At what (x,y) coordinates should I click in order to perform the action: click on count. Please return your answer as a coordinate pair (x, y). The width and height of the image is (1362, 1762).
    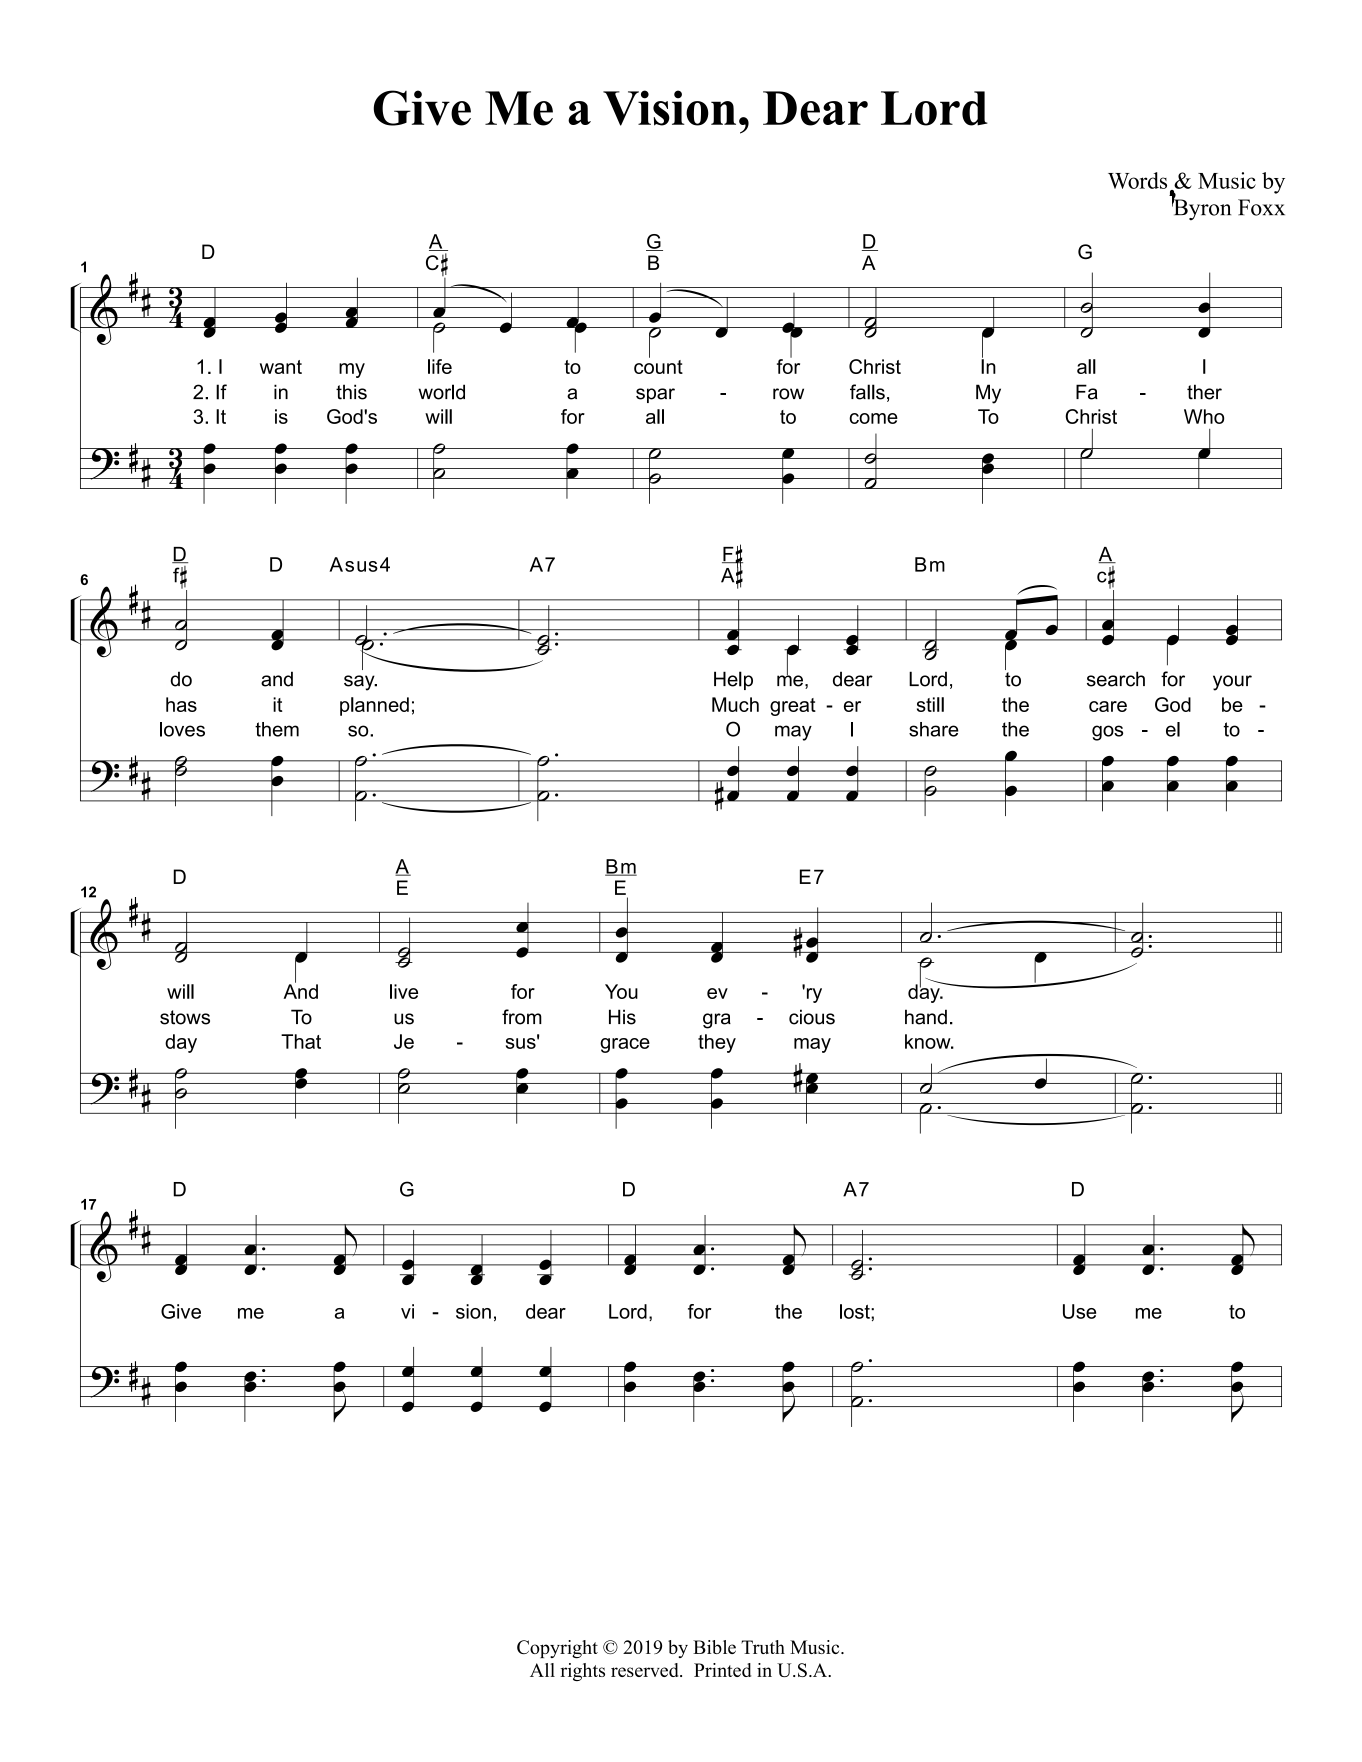
    Looking at the image, I should click on (658, 365).
